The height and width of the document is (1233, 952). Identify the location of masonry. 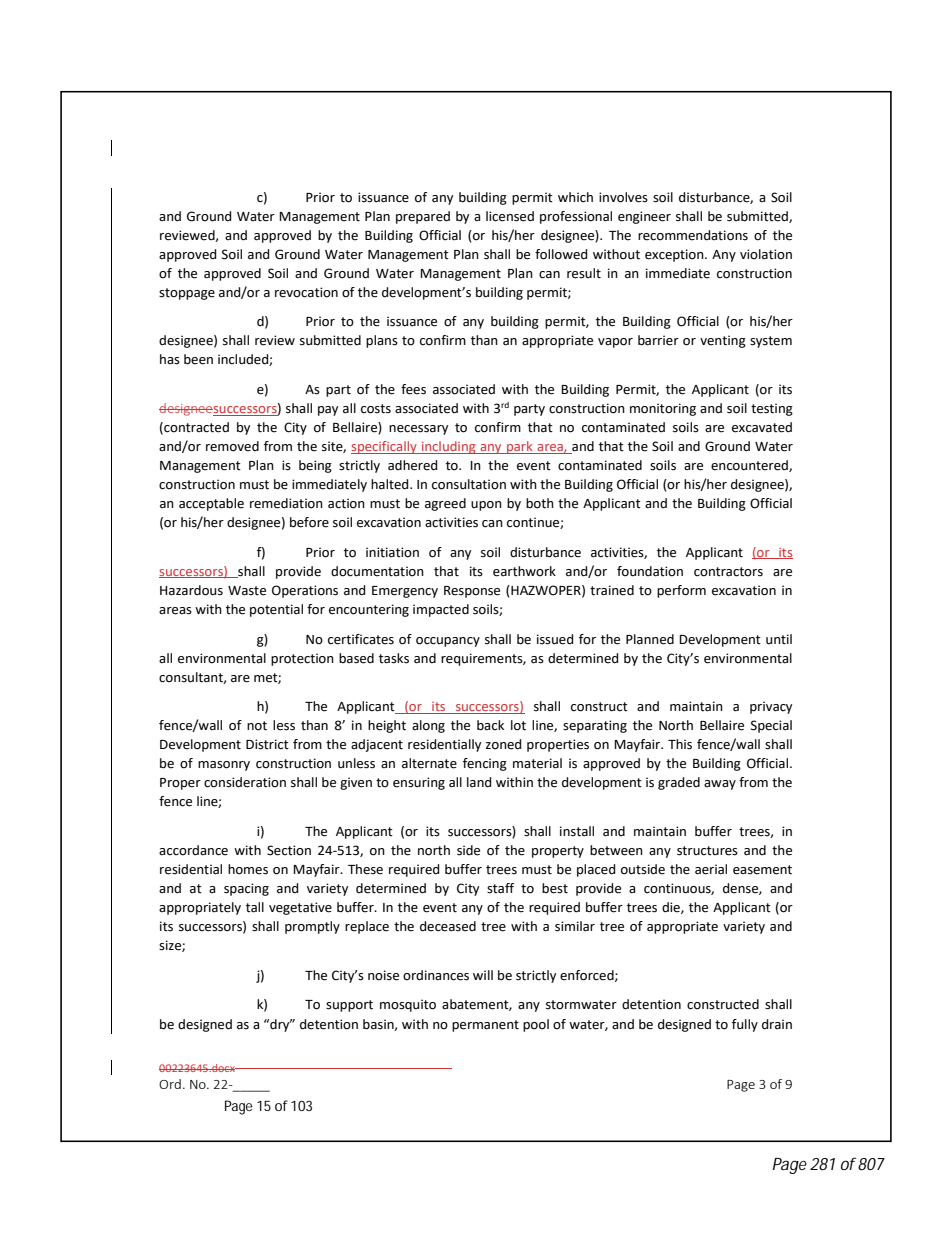
(224, 766).
